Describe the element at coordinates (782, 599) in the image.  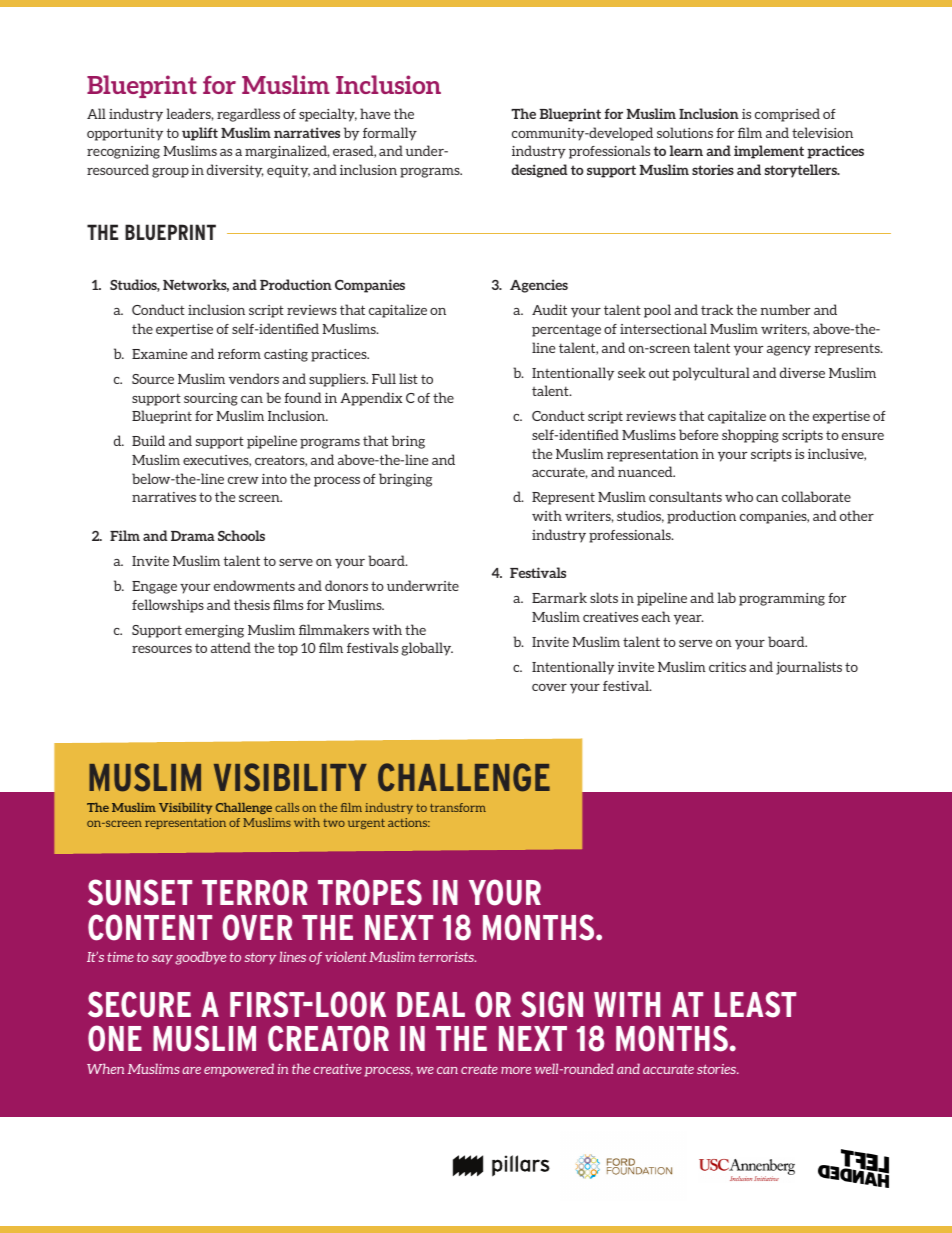
I see `programming` at that location.
